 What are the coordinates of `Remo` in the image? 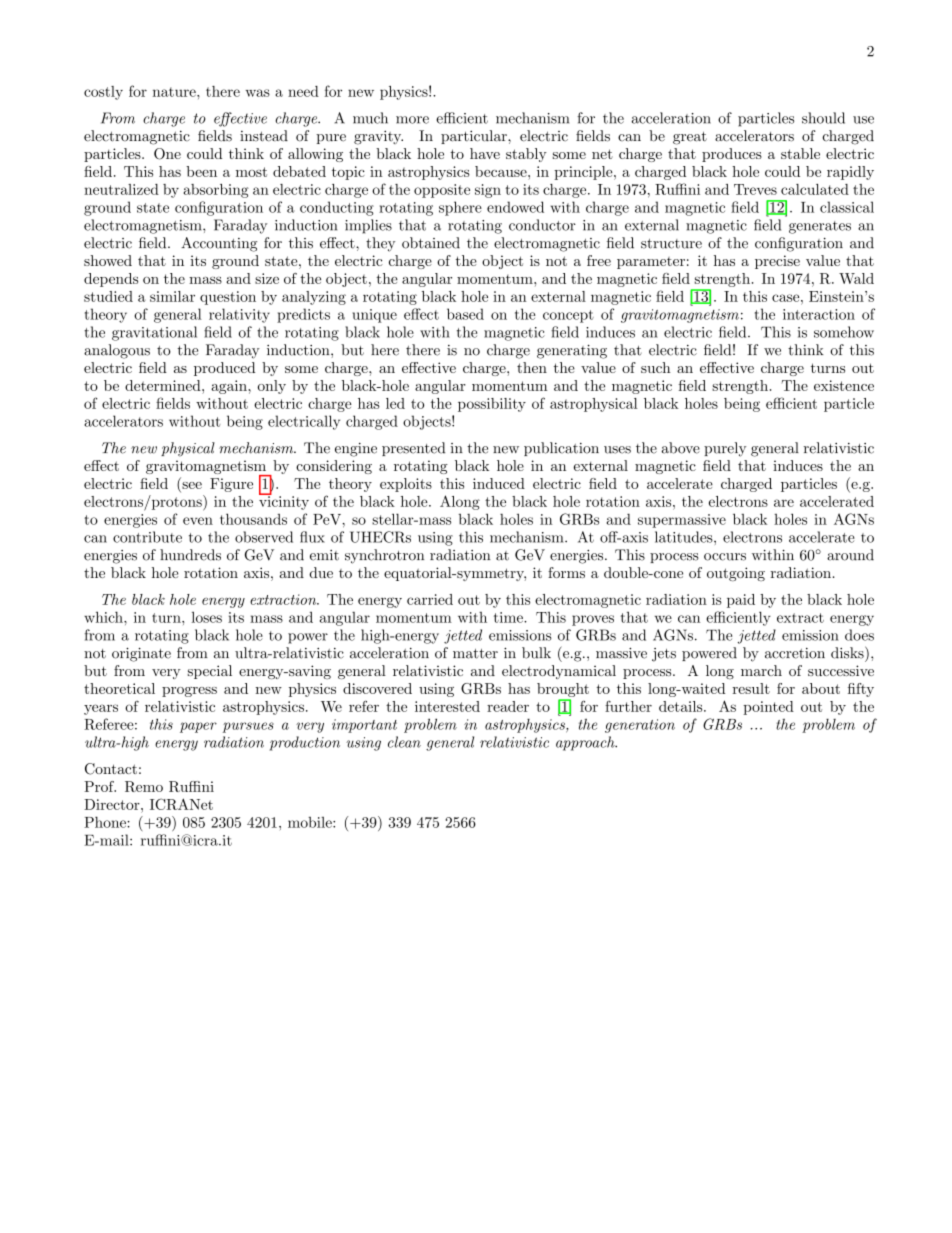 It's located at (144, 786).
